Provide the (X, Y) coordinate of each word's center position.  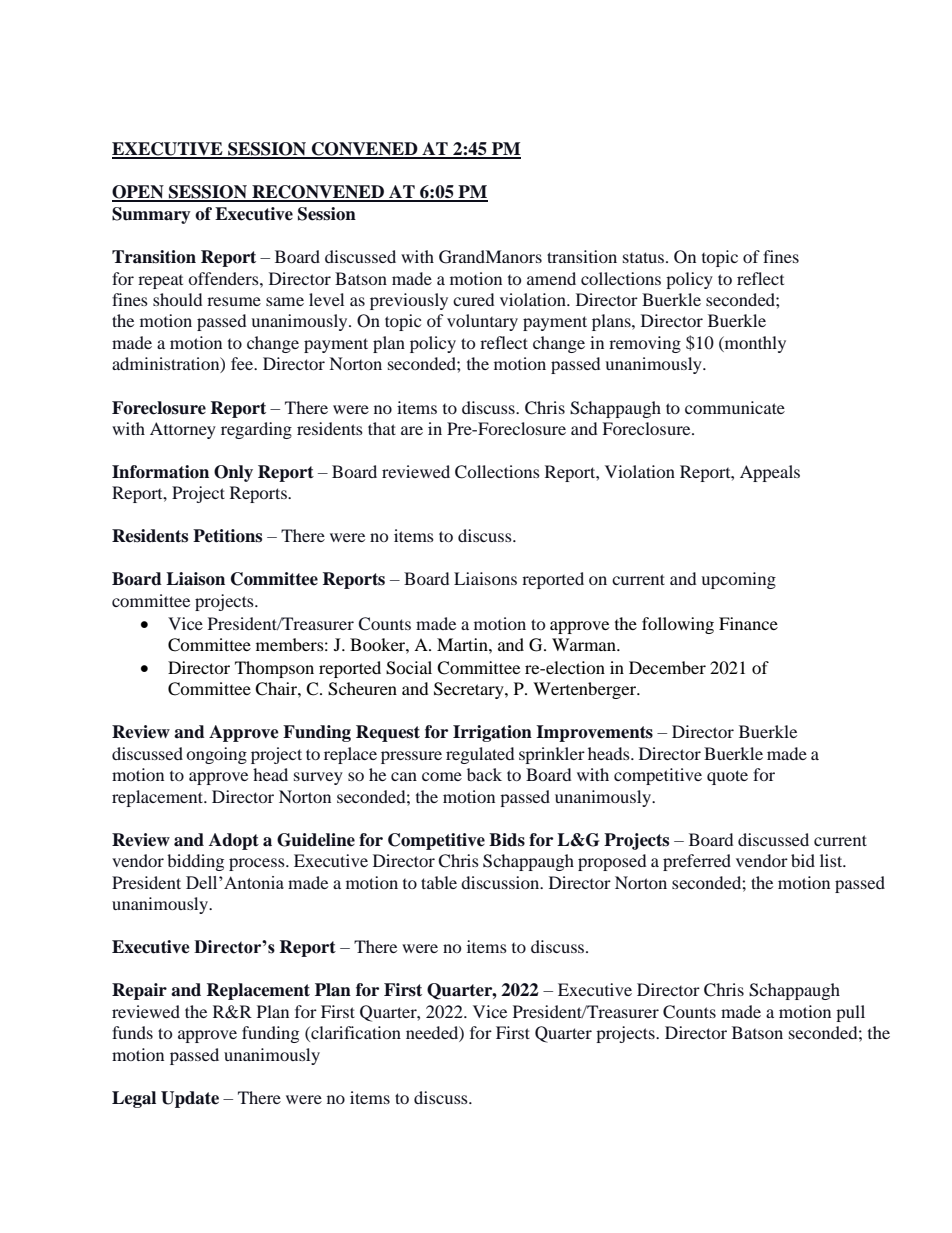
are (412, 430)
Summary (151, 215)
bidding (195, 862)
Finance (748, 623)
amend (551, 278)
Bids (507, 840)
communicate (735, 407)
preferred (697, 862)
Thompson (274, 669)
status (643, 257)
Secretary (470, 690)
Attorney (183, 430)
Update (190, 1099)
